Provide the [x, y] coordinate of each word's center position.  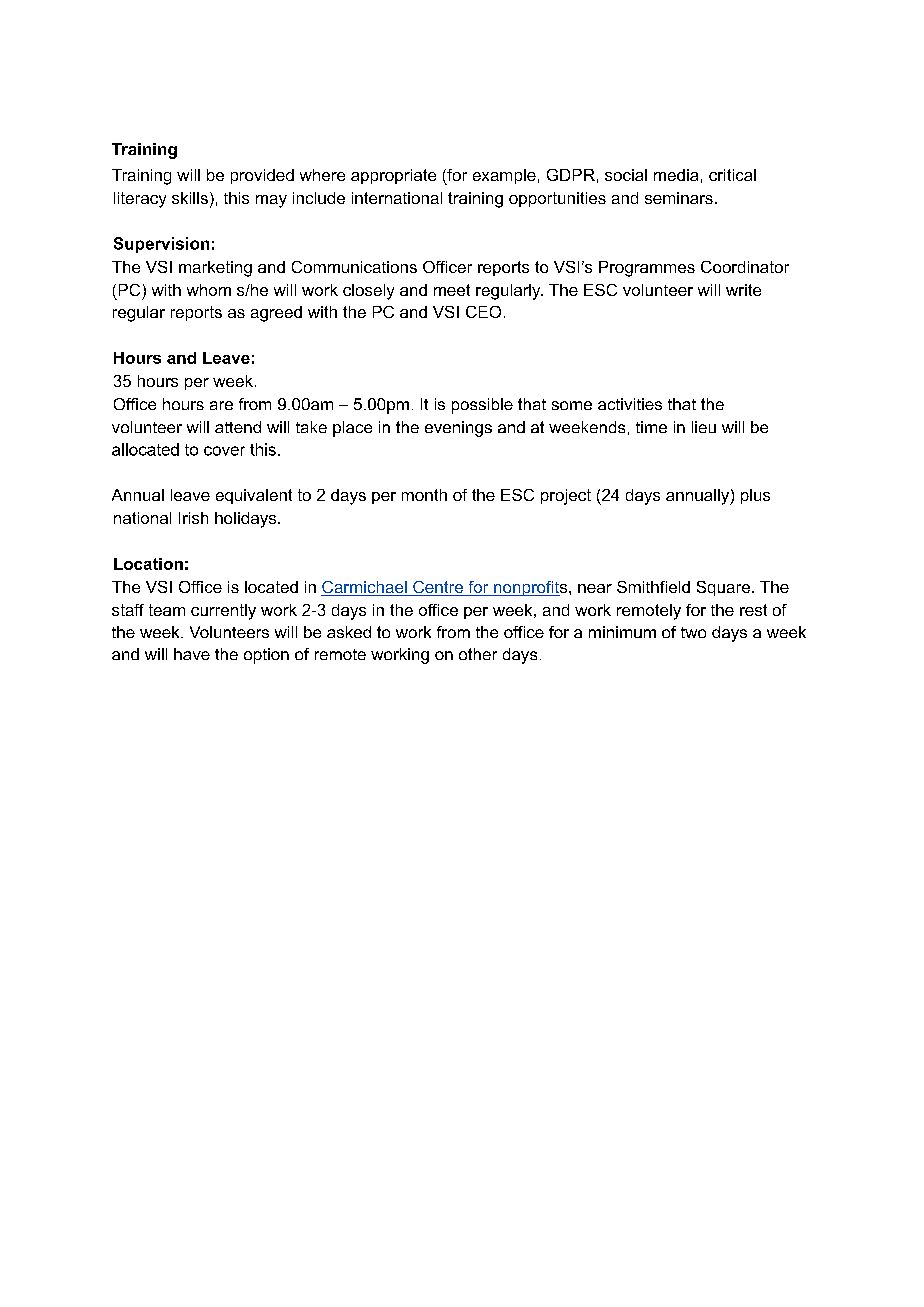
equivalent [254, 496]
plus [755, 496]
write [743, 290]
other [478, 654]
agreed [276, 314]
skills [190, 198]
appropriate [393, 176]
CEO [483, 312]
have [192, 654]
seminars [679, 198]
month [424, 495]
